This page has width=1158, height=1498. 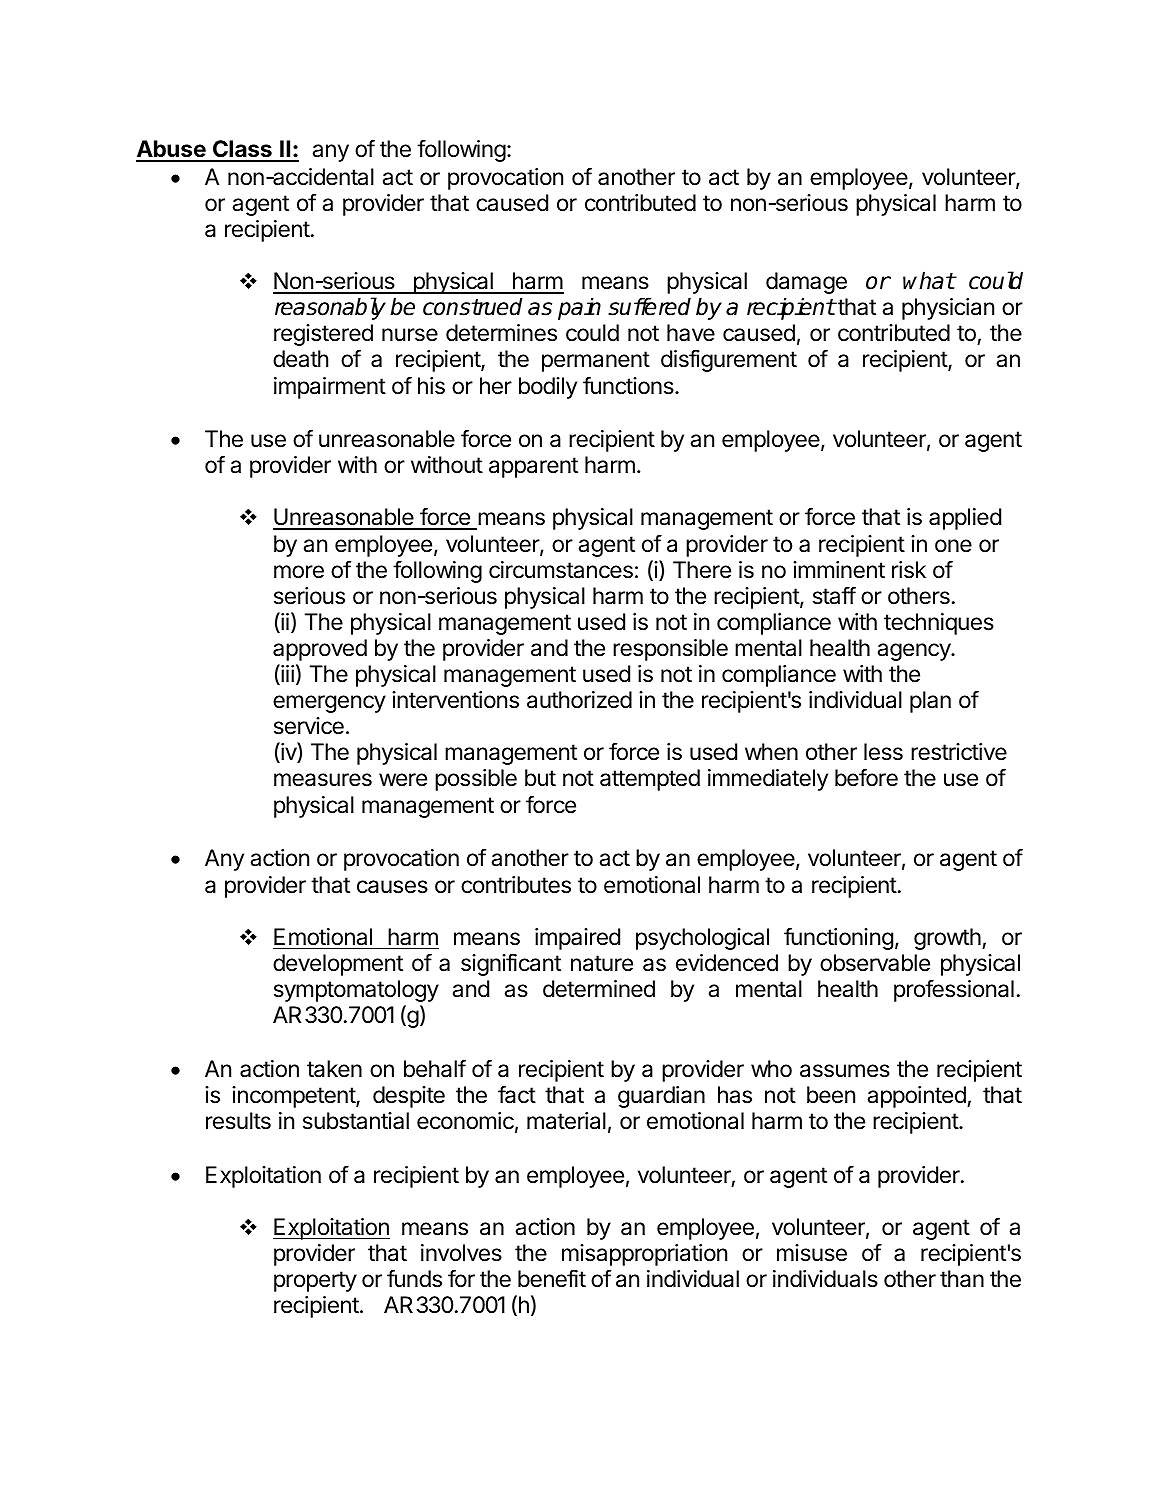 I want to click on attempted, so click(x=650, y=780).
